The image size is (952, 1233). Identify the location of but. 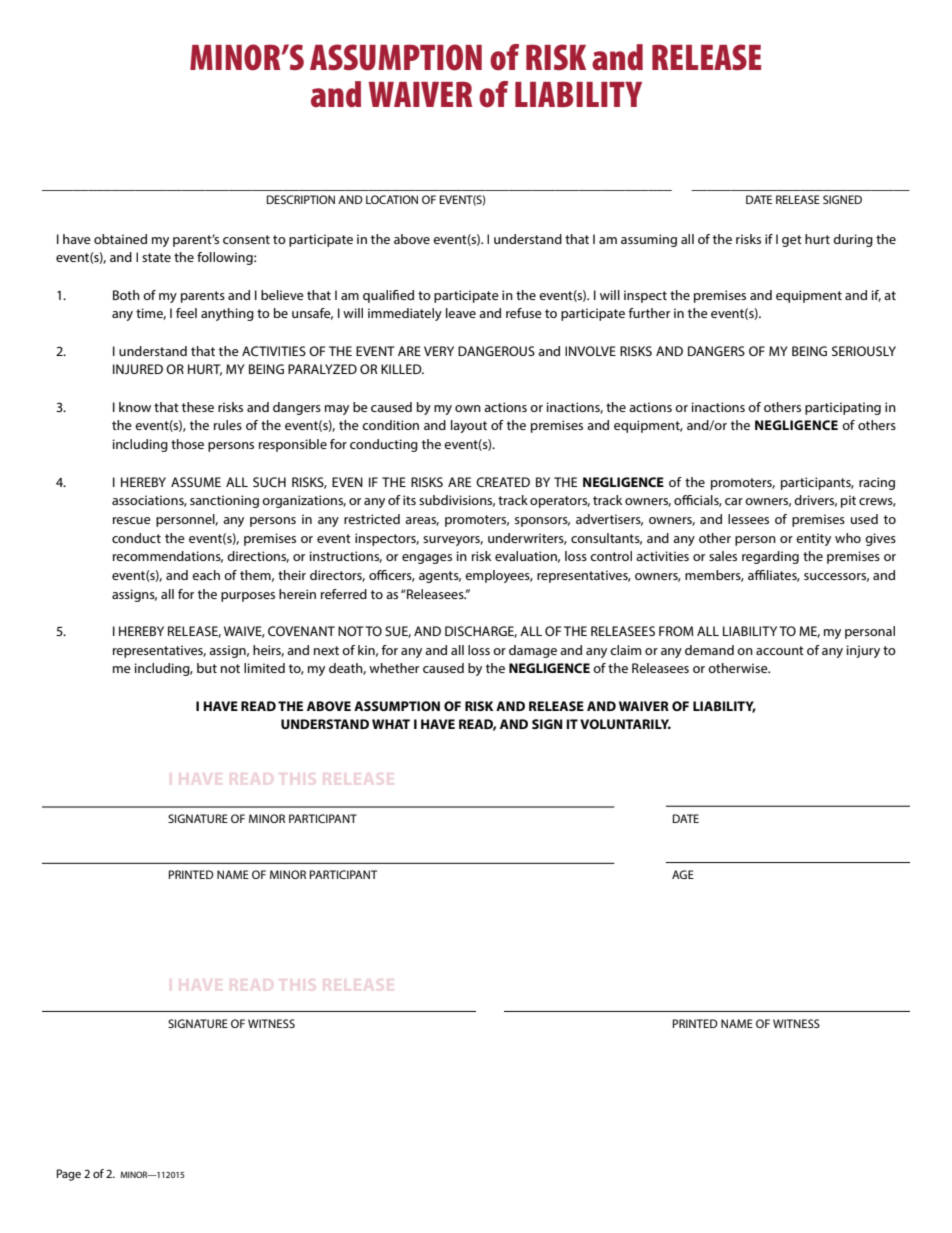
(207, 668).
